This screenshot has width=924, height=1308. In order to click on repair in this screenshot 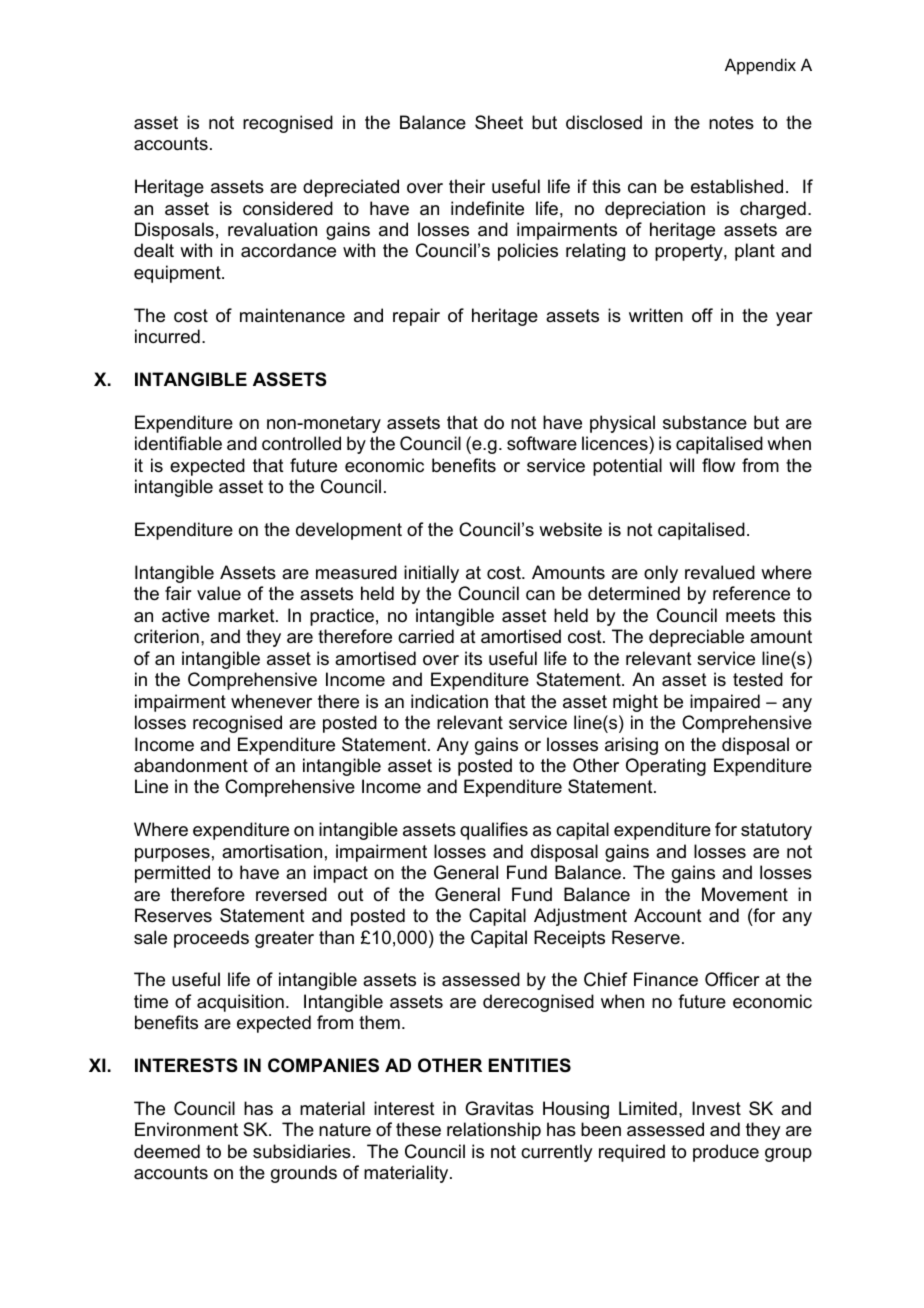, I will do `click(416, 317)`.
